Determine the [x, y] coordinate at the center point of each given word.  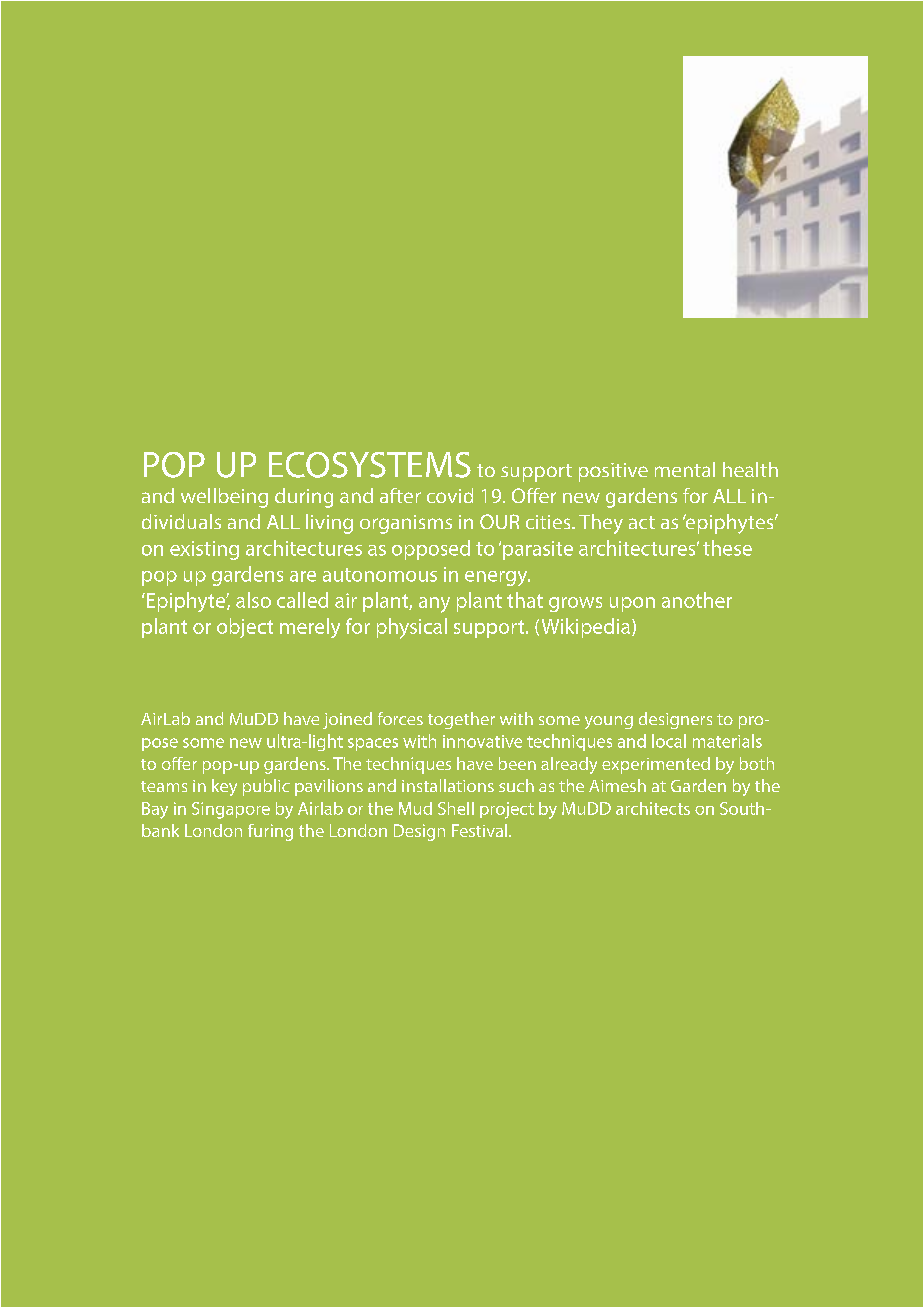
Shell [456, 808]
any [434, 605]
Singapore [231, 810]
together [461, 720]
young [609, 722]
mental [685, 469]
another [697, 600]
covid [450, 495]
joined [347, 720]
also [253, 600]
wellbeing [224, 498]
